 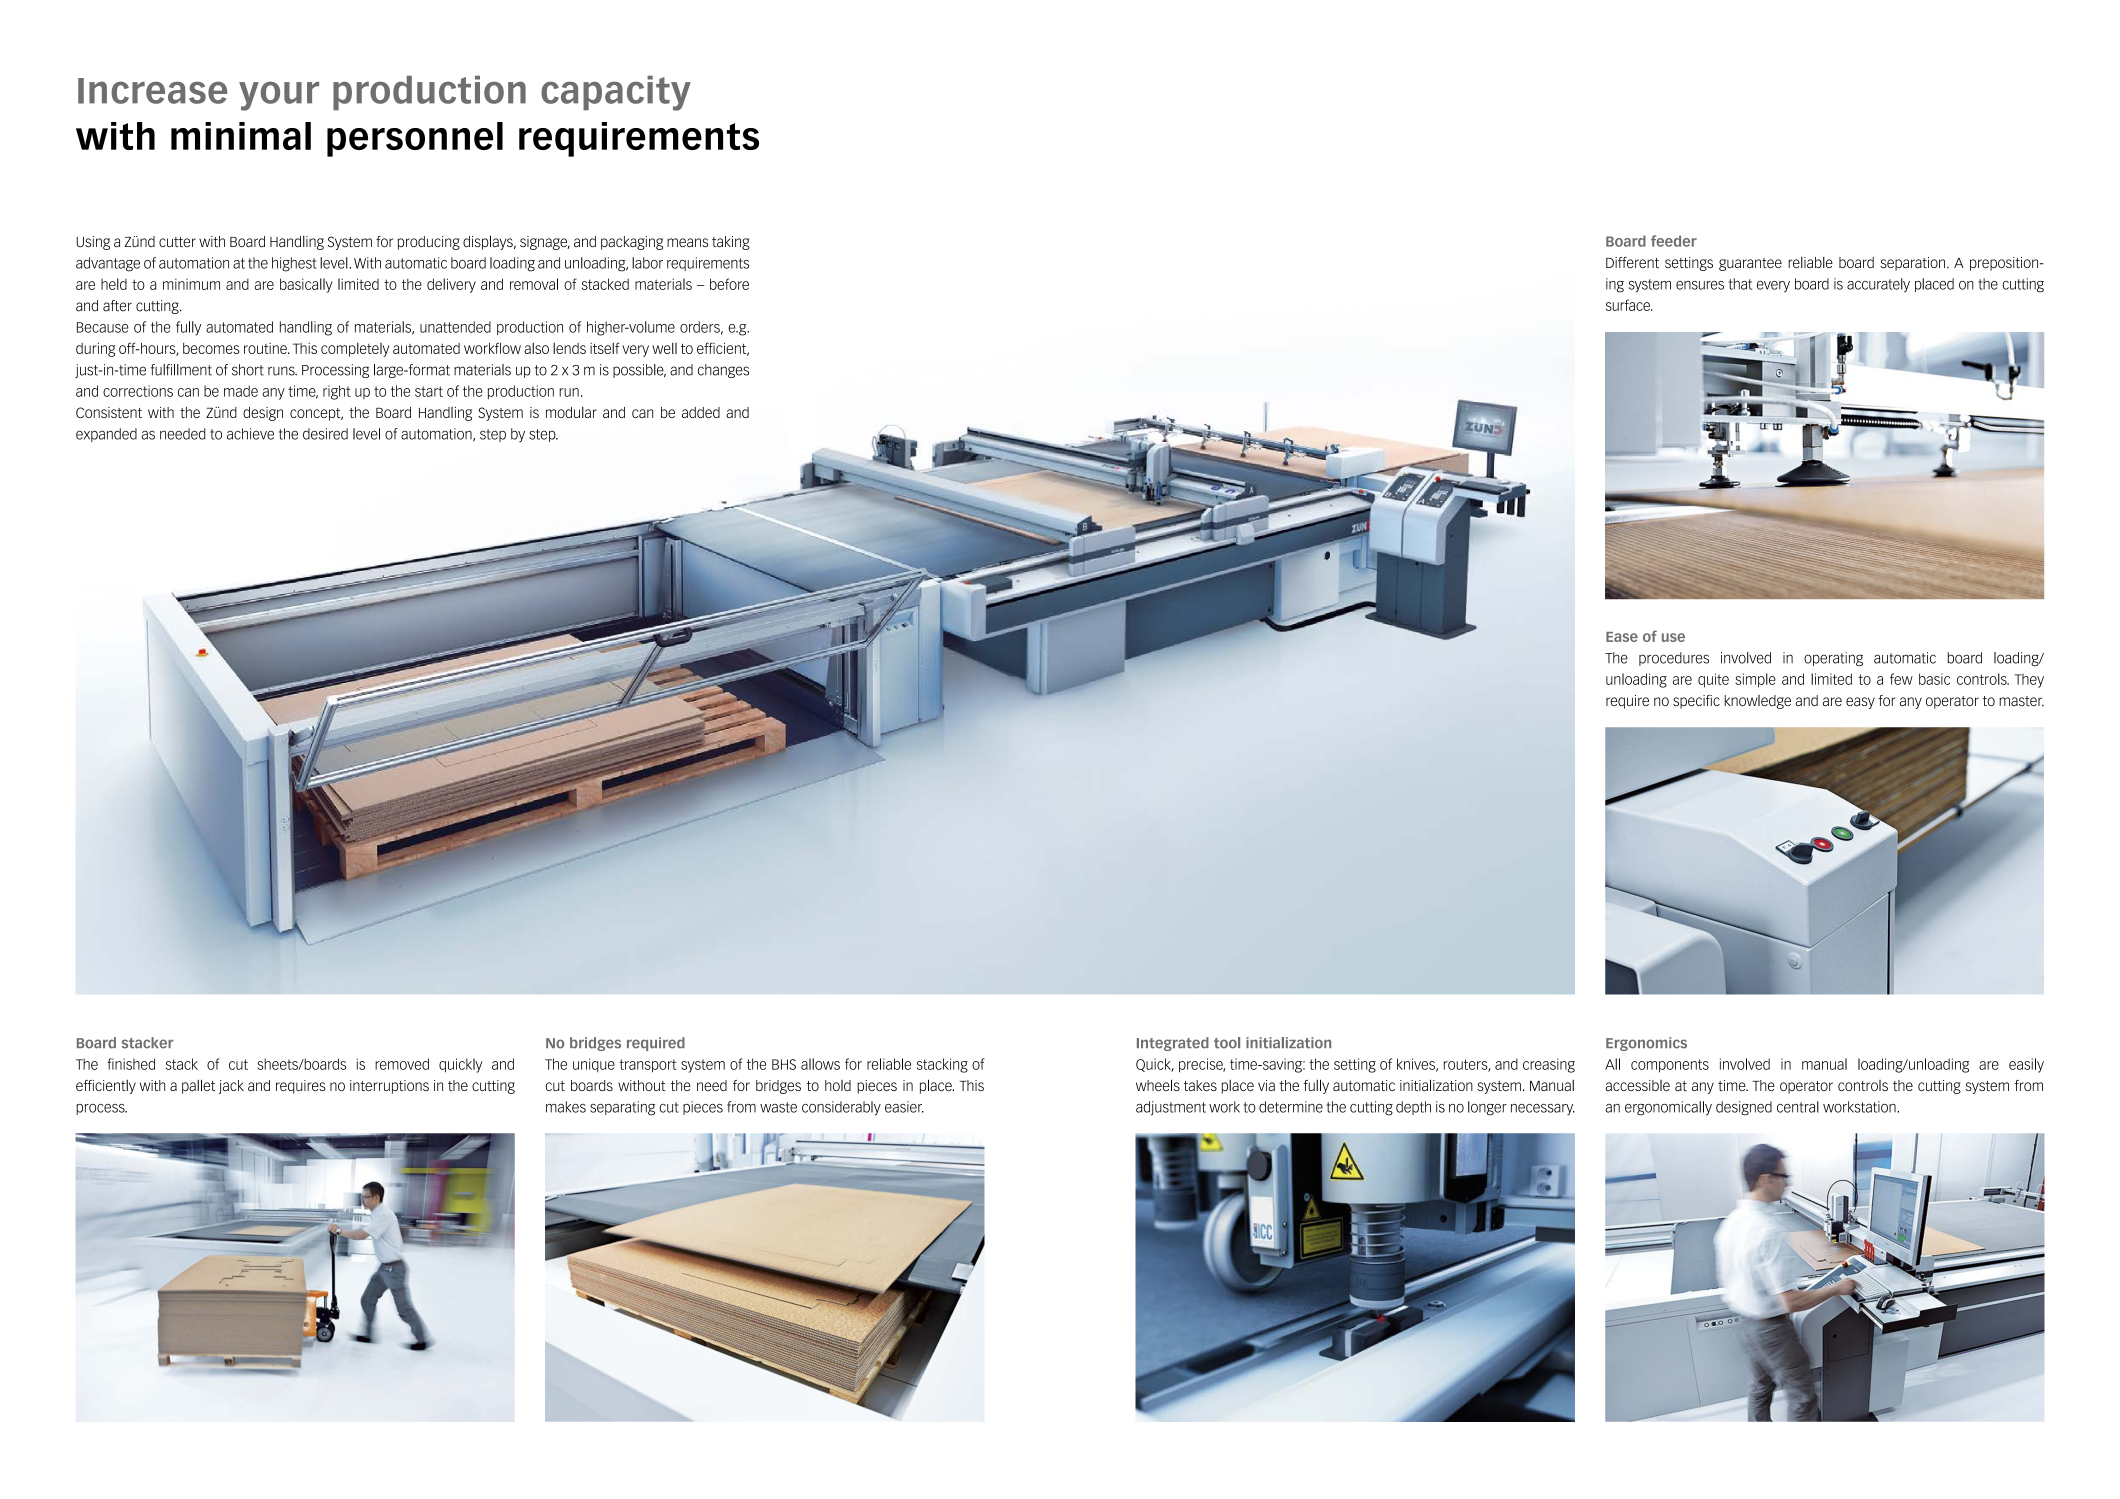 I want to click on knowledge, so click(x=1757, y=702).
